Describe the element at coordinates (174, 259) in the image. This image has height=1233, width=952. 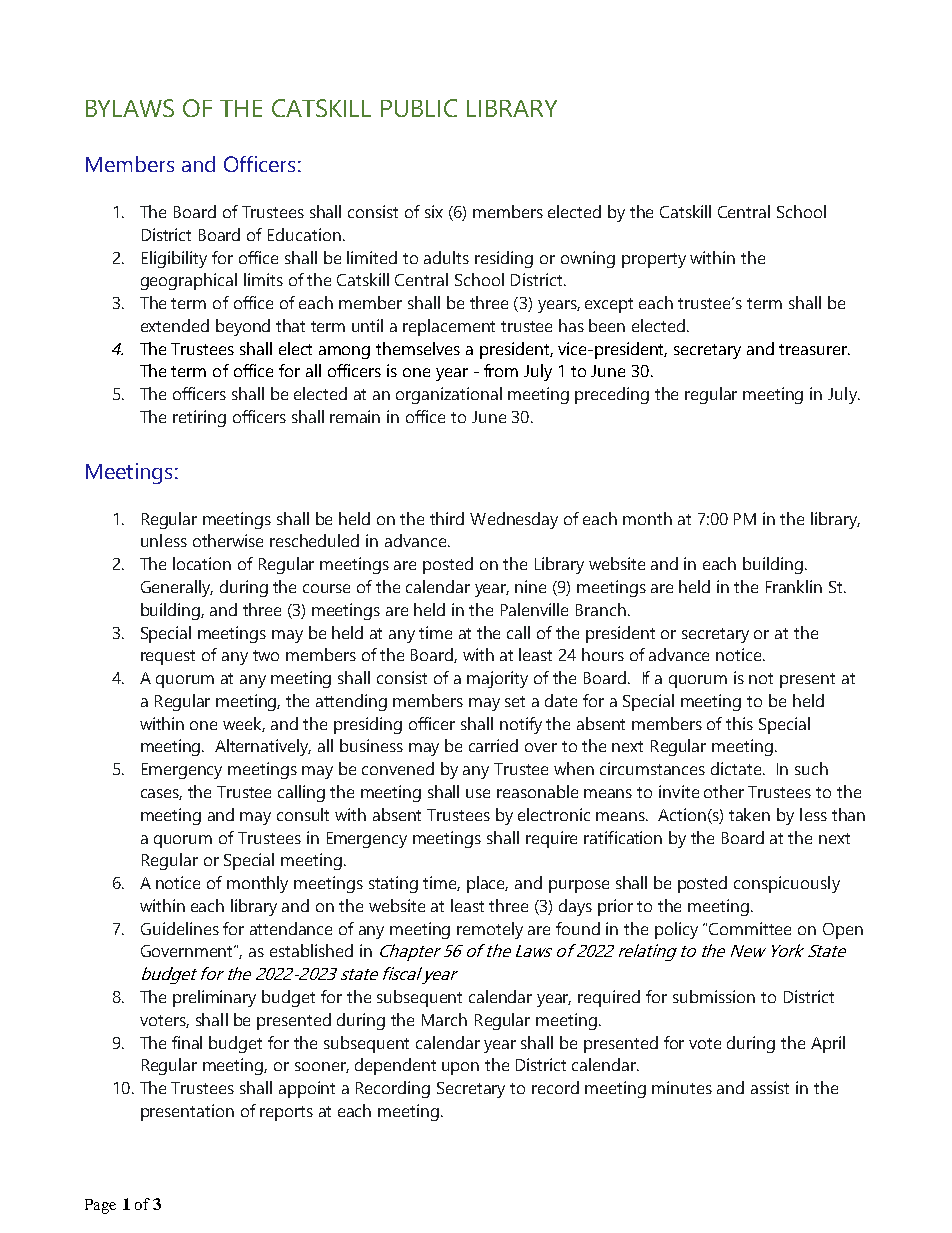
I see `Eligibility` at that location.
